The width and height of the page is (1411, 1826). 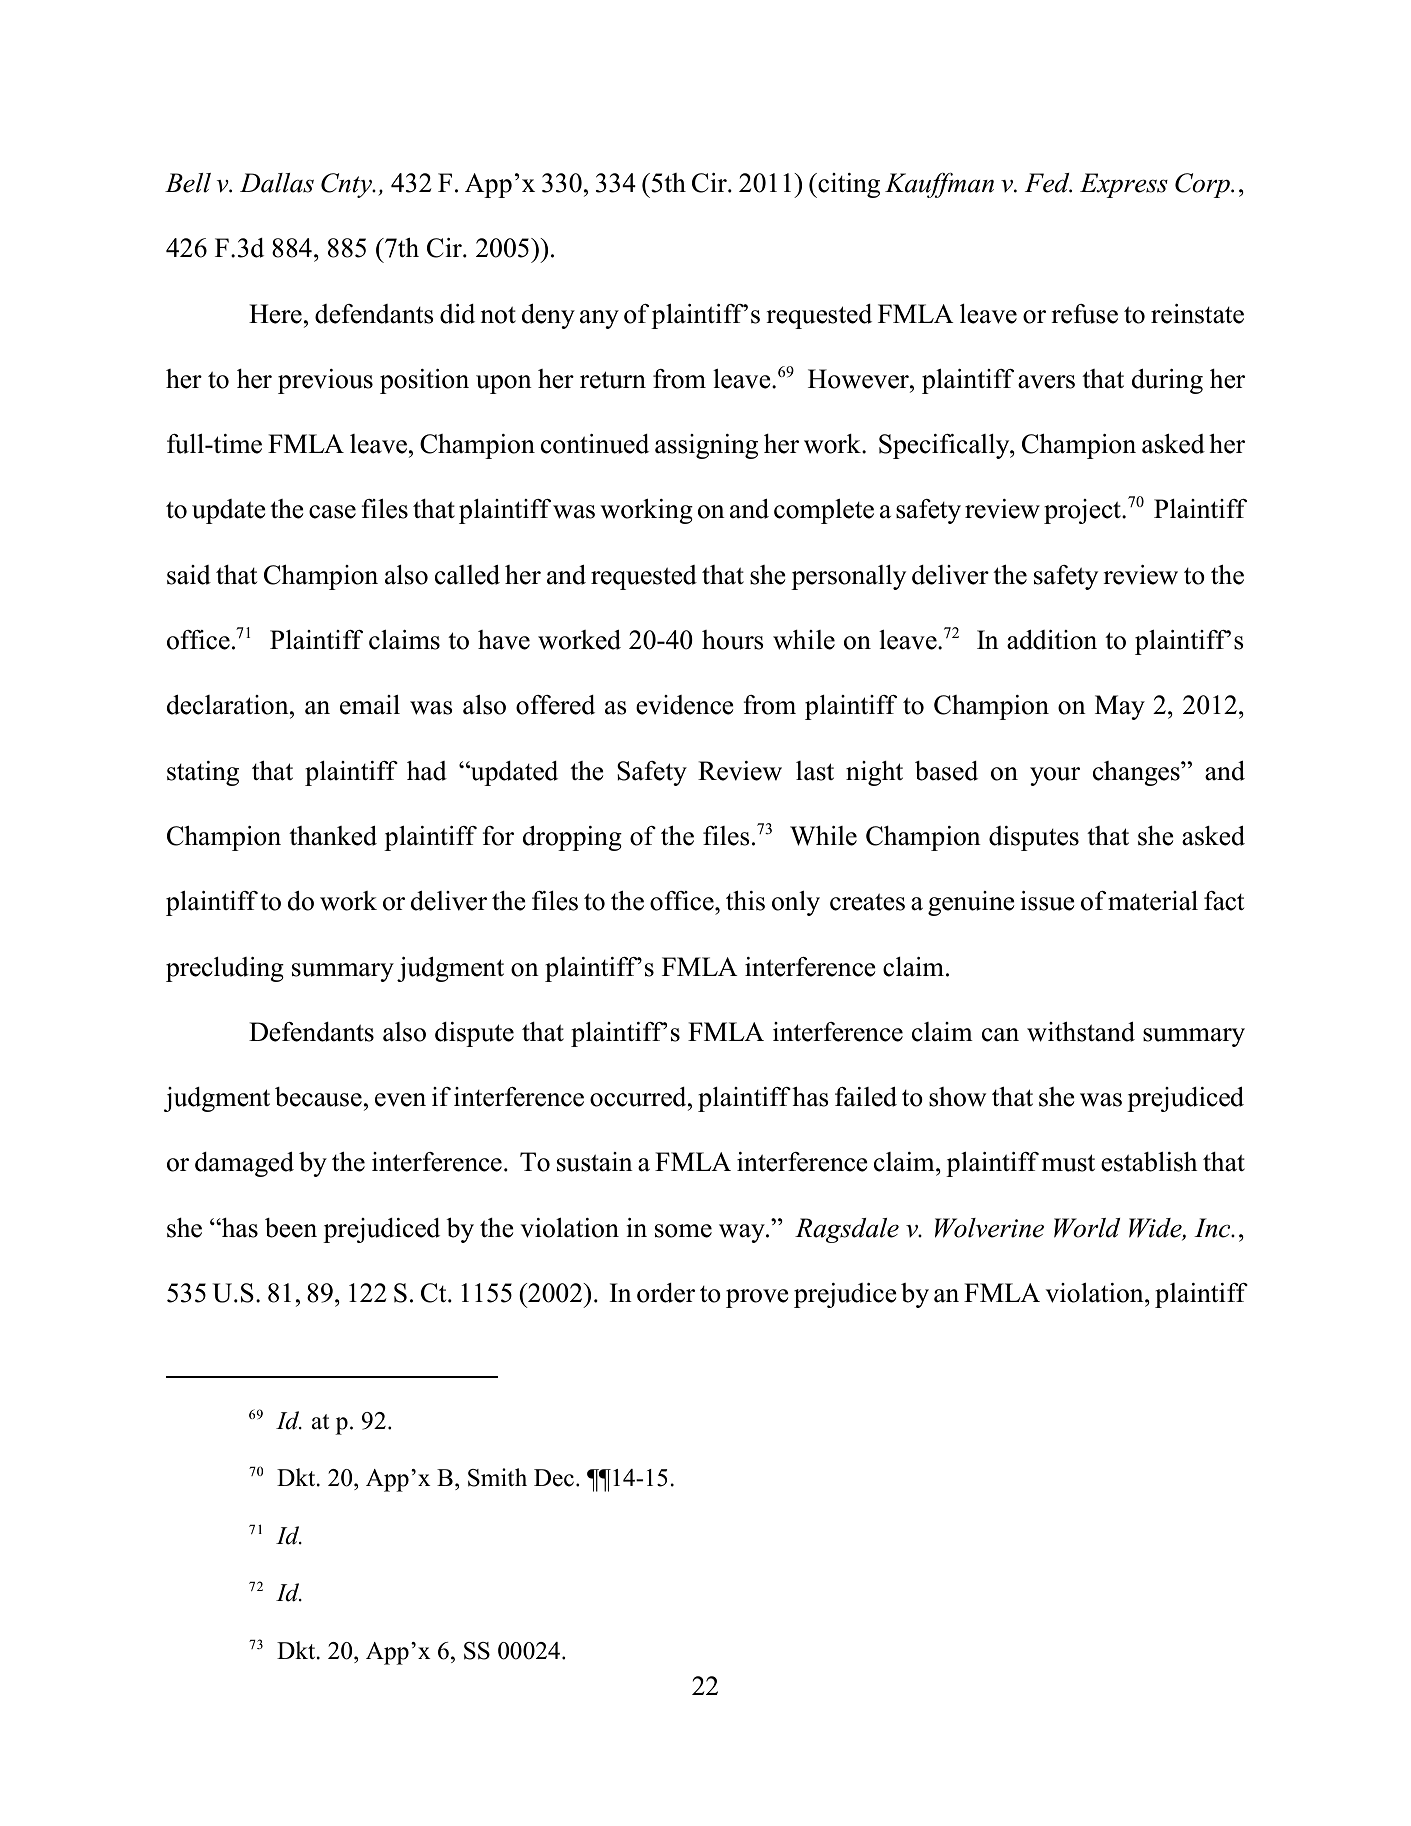 What do you see at coordinates (745, 901) in the page?
I see `this` at bounding box center [745, 901].
